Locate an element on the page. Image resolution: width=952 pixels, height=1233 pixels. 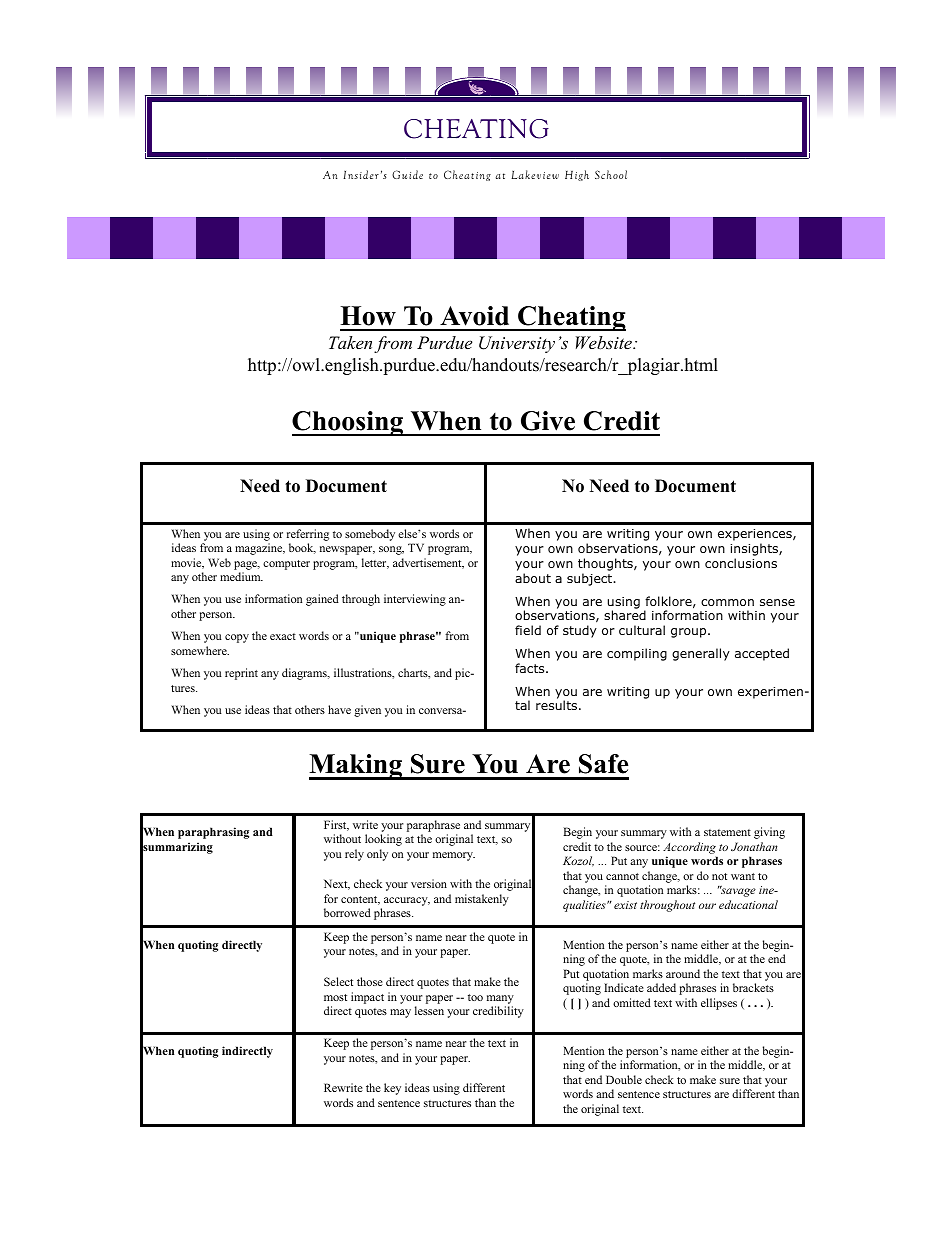
Lakeview is located at coordinates (535, 174).
